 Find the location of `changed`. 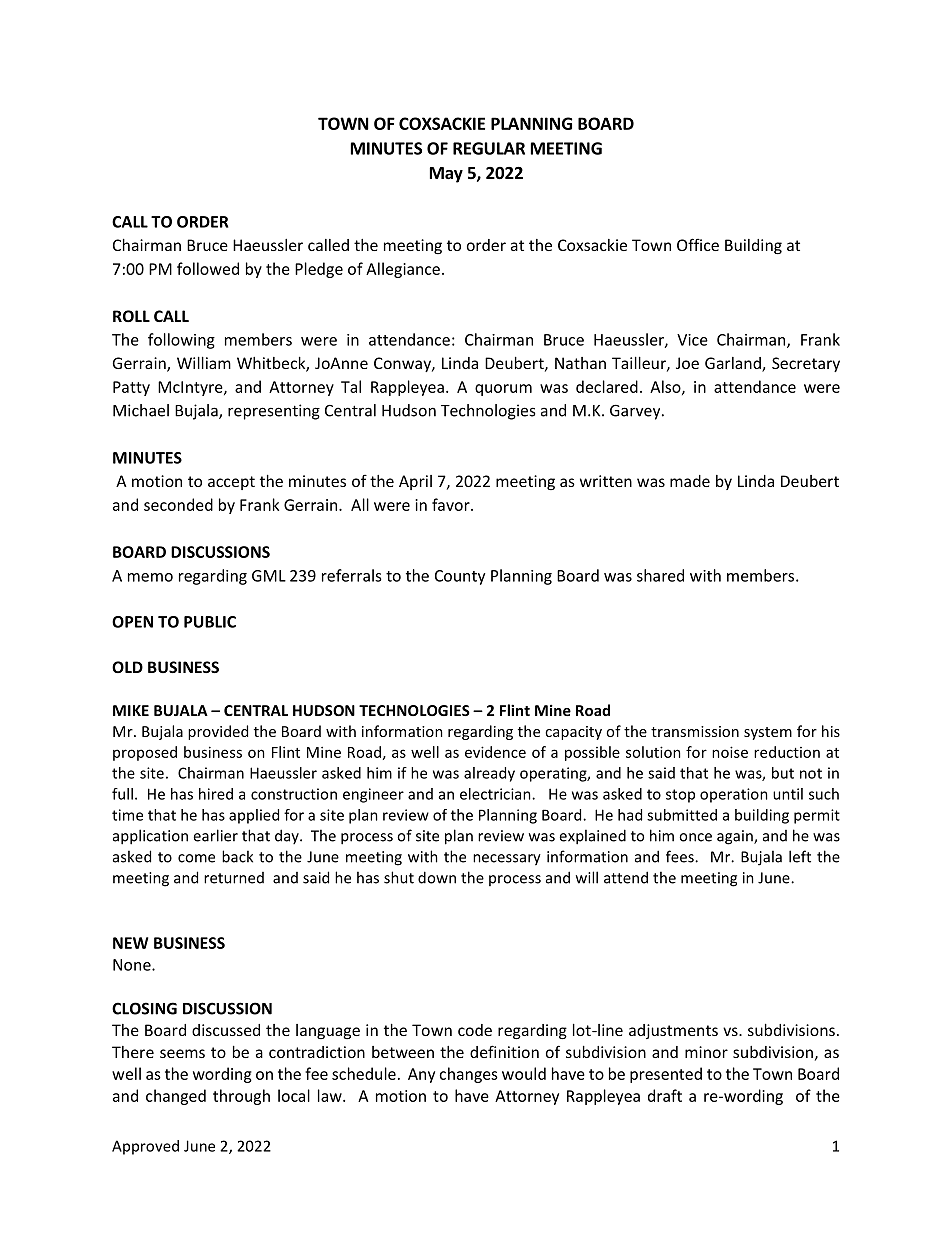

changed is located at coordinates (176, 1097).
